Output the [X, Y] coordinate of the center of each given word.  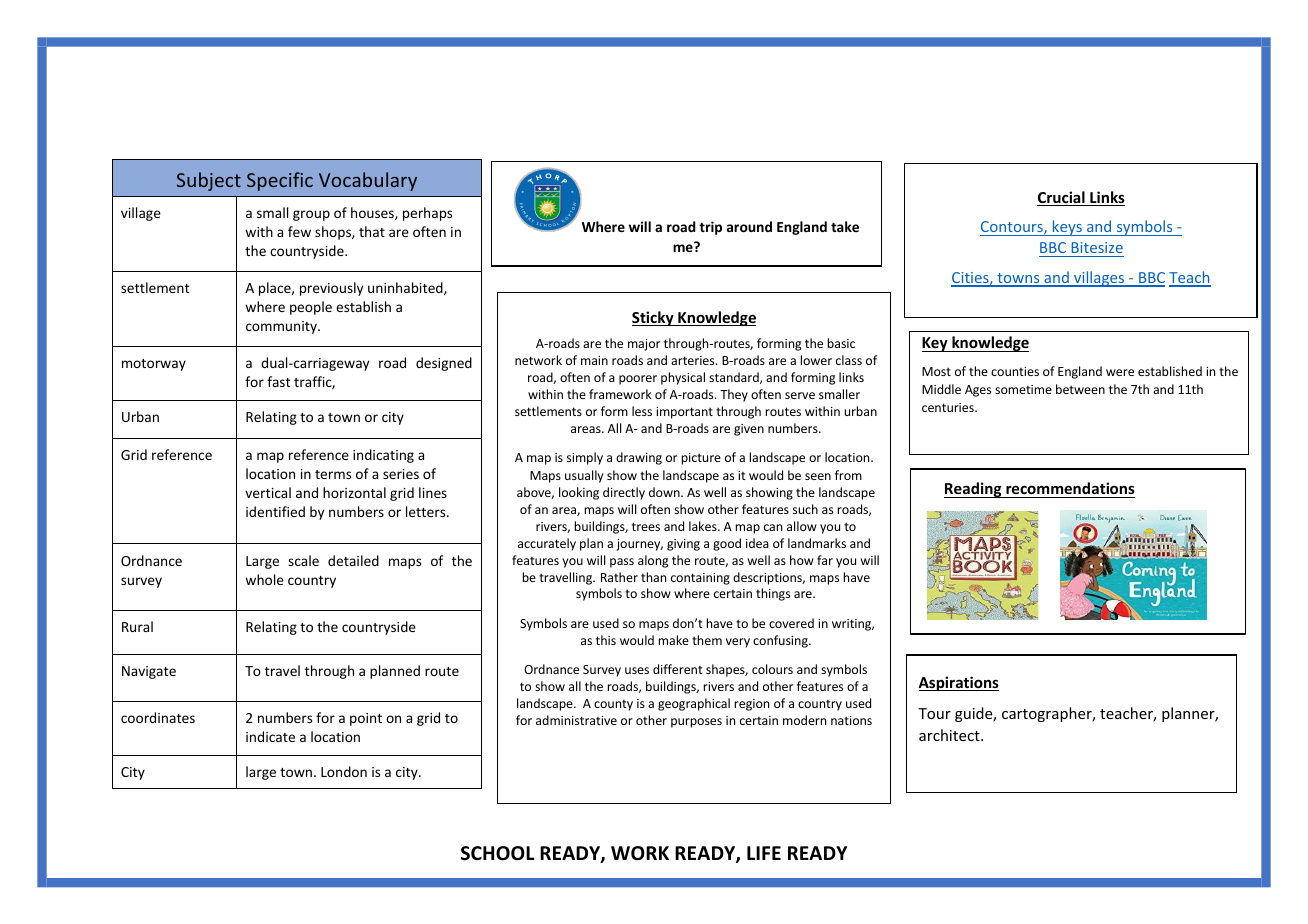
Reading [974, 490]
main [594, 360]
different [678, 669]
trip [710, 228]
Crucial [1062, 198]
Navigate [149, 672]
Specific [280, 181]
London [344, 771]
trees [646, 526]
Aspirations [958, 683]
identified [275, 511]
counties [1015, 371]
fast [279, 381]
